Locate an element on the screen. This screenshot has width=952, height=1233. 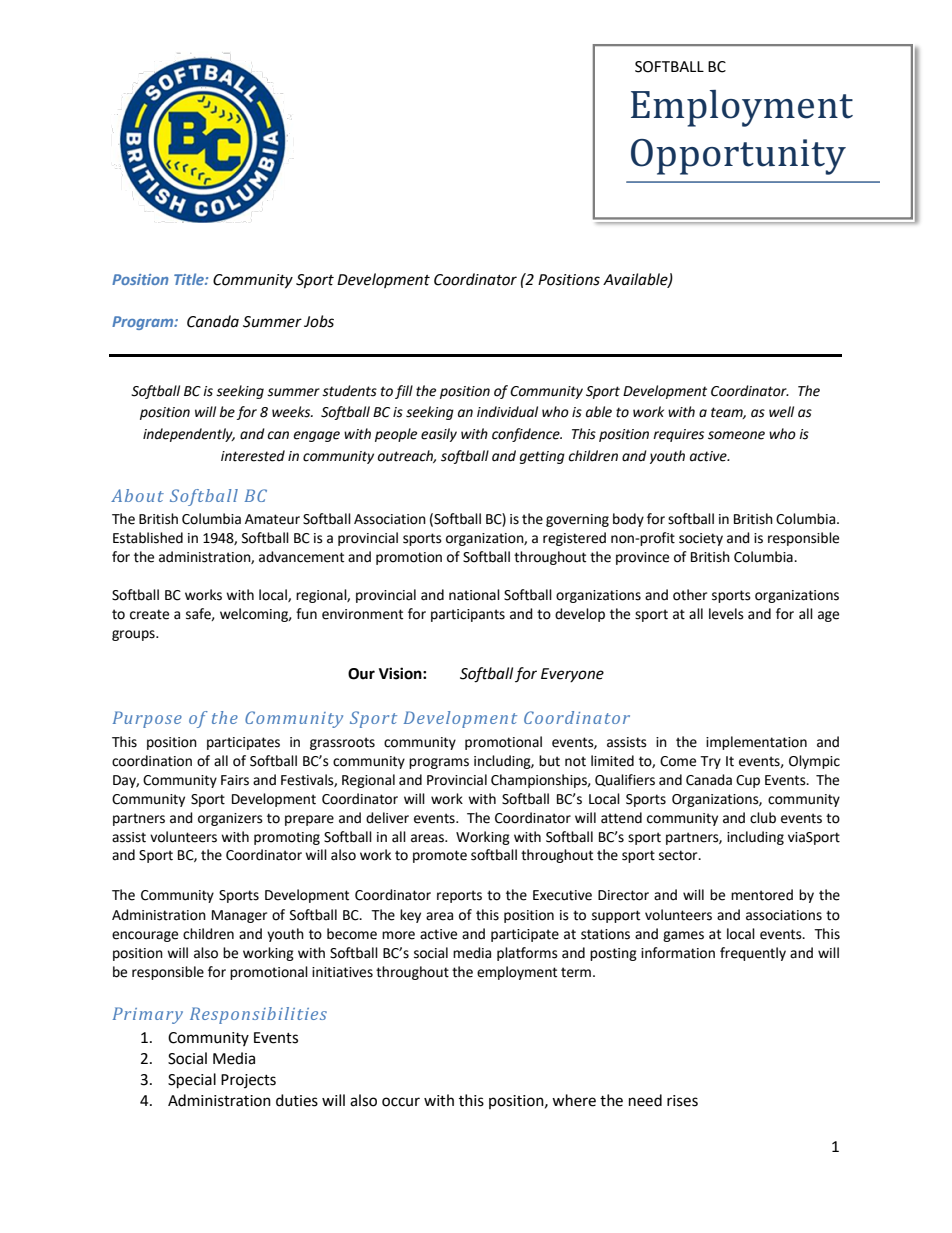
Opportunity is located at coordinates (738, 157).
